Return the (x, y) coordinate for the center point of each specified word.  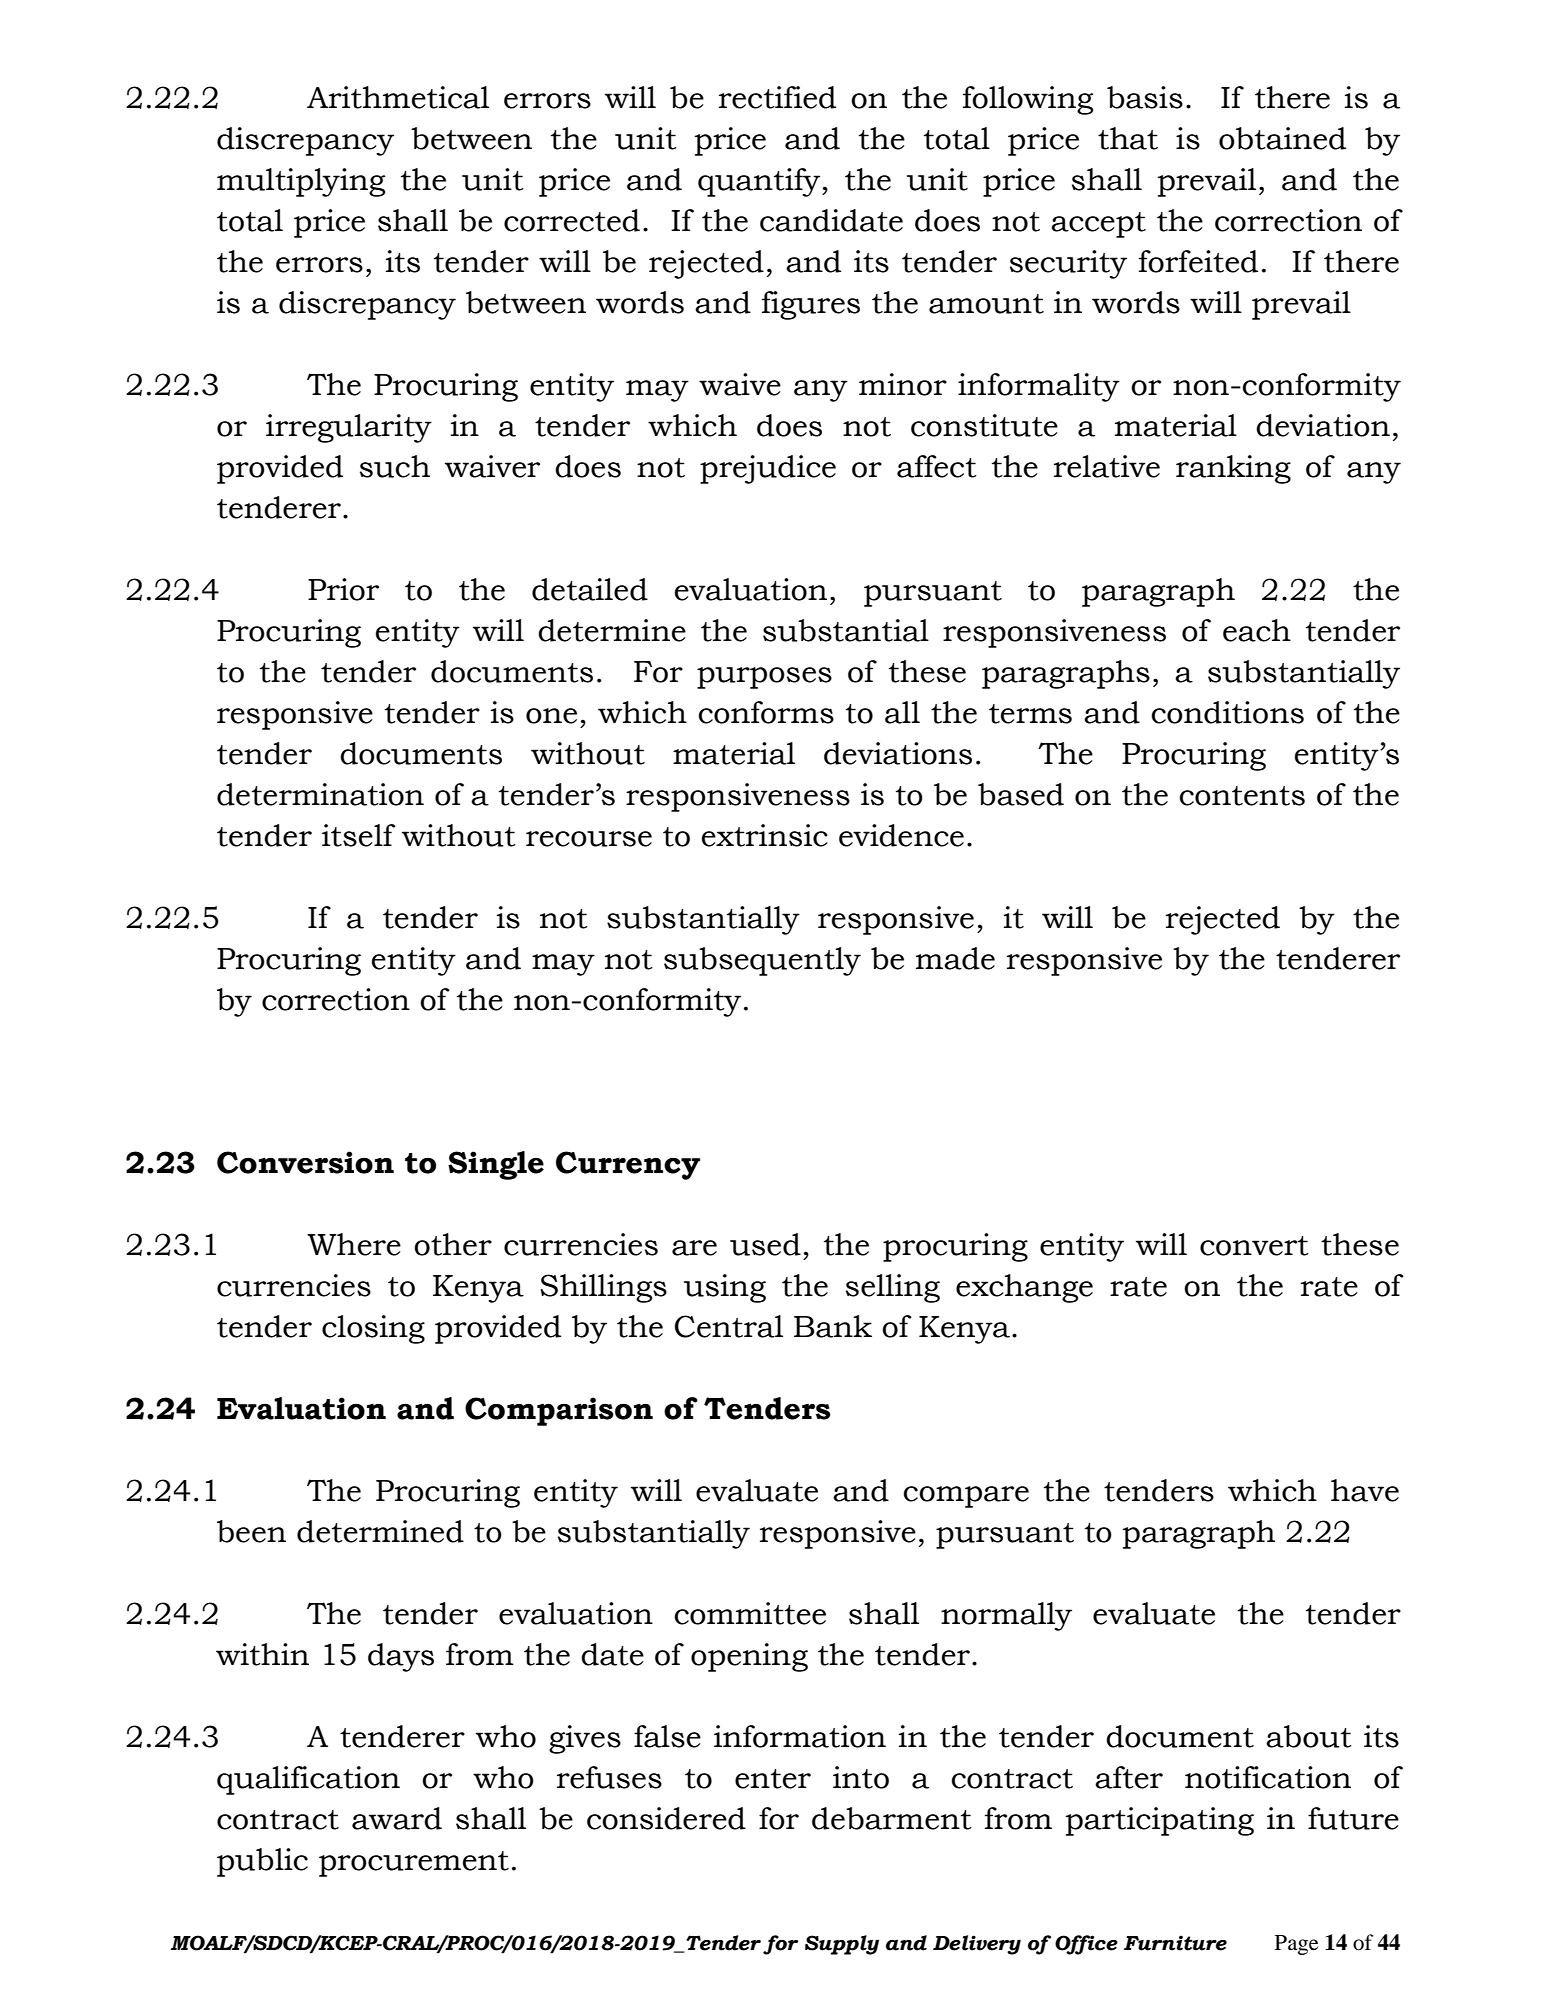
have (1365, 1490)
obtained (1282, 138)
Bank (833, 1326)
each (1257, 630)
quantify (760, 182)
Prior (343, 589)
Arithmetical (398, 97)
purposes (764, 678)
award (397, 1818)
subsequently (762, 961)
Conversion (305, 1162)
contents (1242, 796)
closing (373, 1329)
